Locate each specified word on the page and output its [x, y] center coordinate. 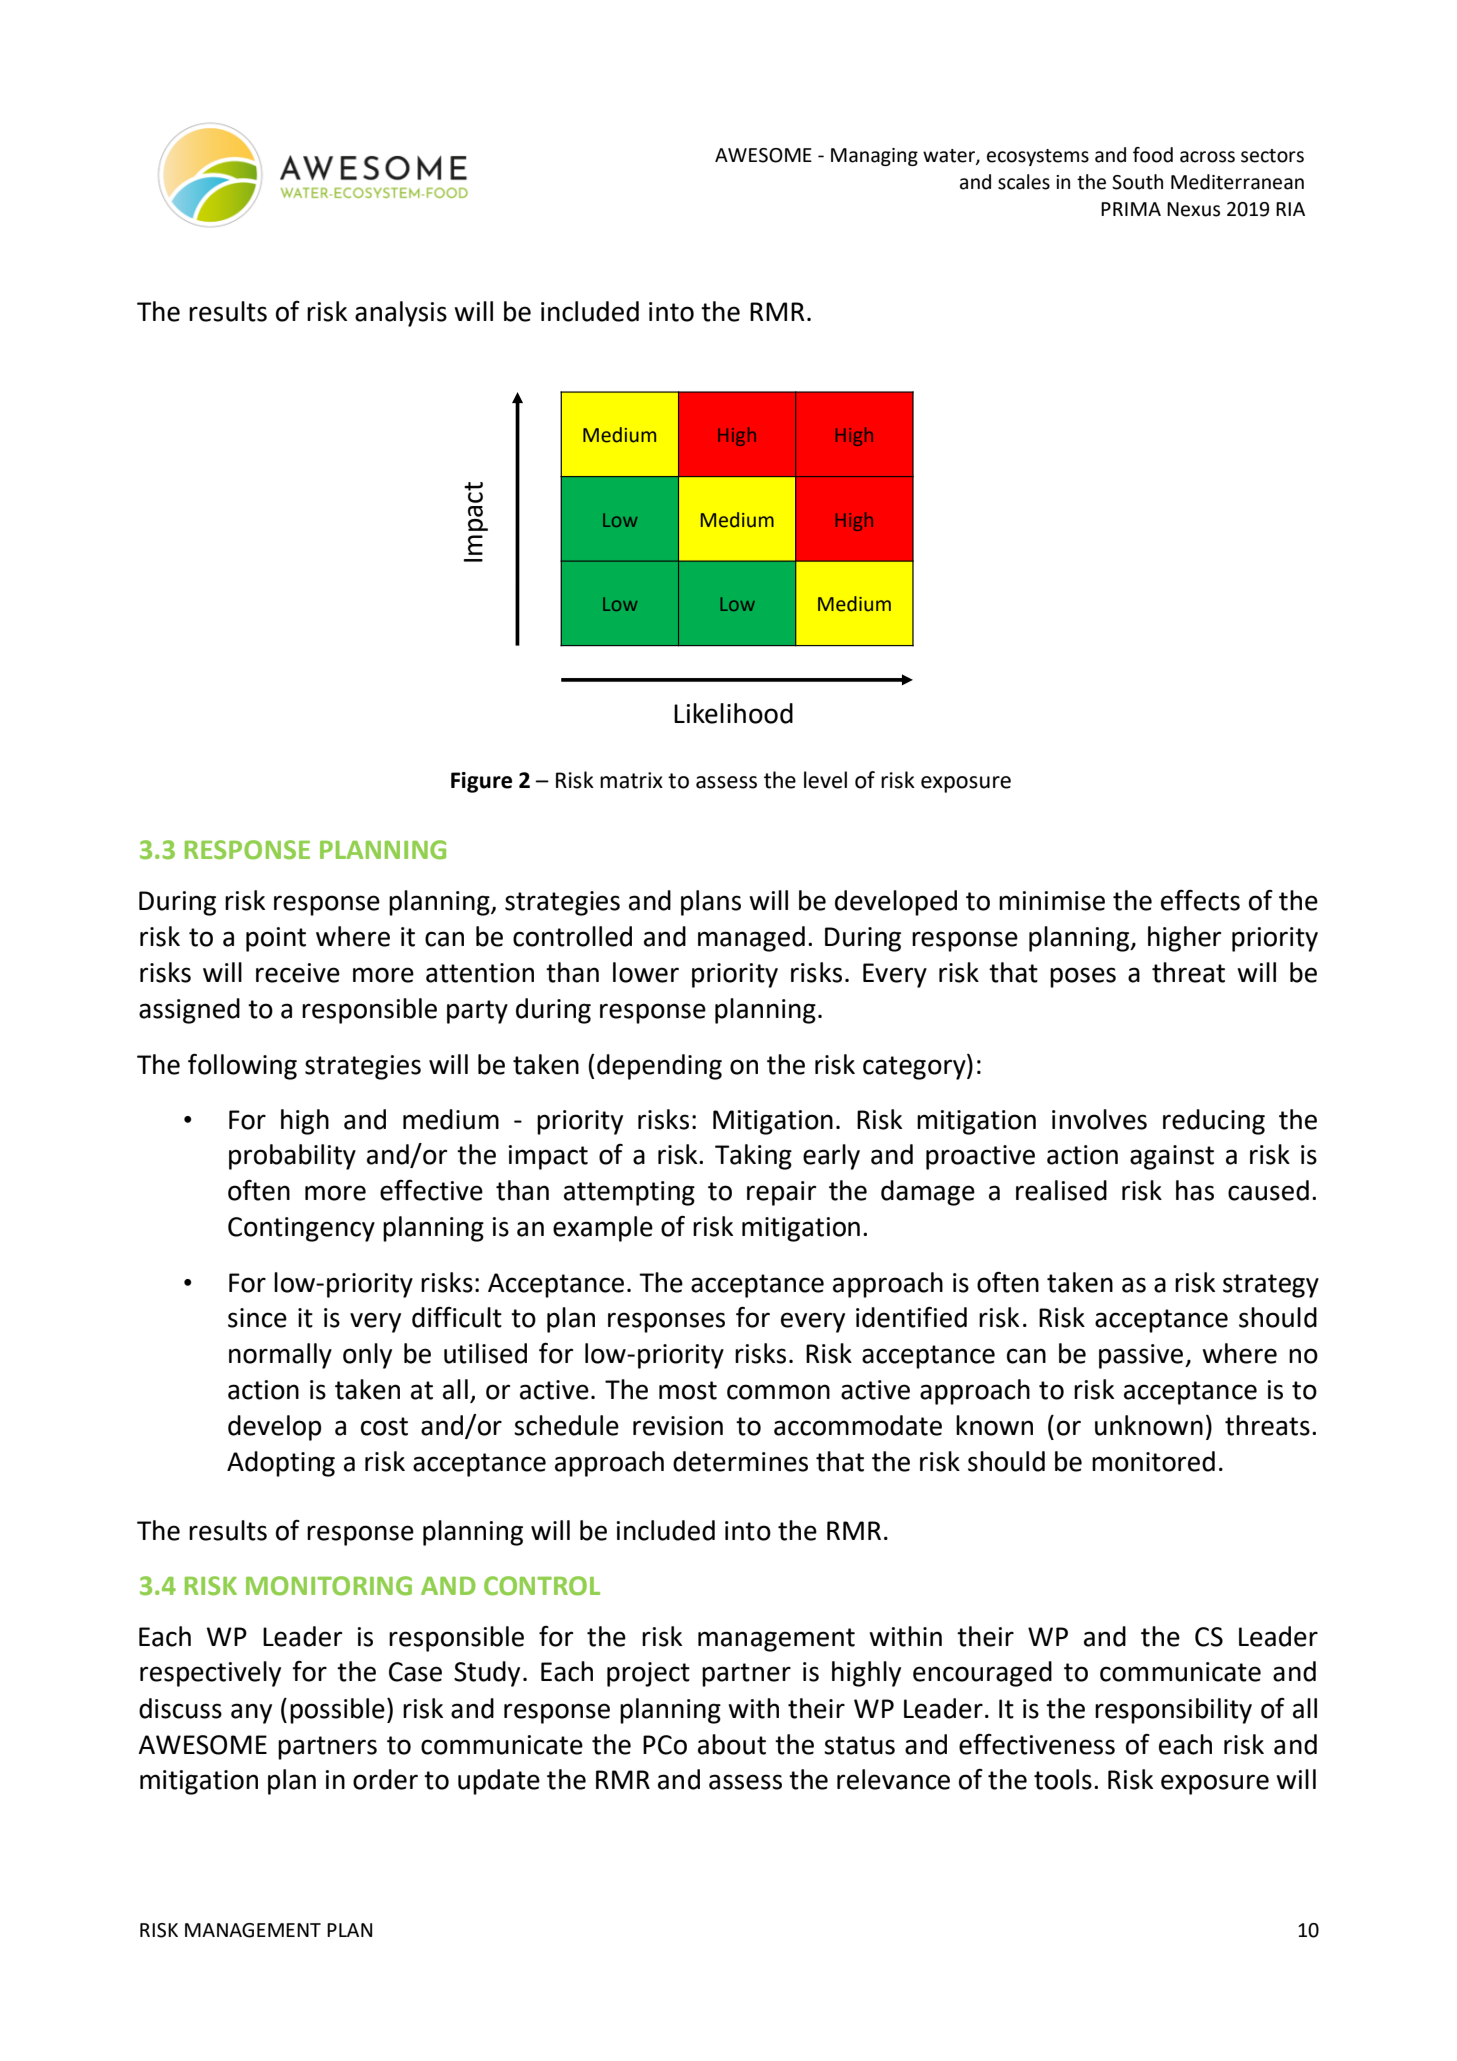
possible [337, 1711]
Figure [481, 782]
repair [781, 1193]
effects [1200, 900]
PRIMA [1131, 209]
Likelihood [733, 713]
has [1195, 1190]
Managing [874, 157]
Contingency [301, 1229]
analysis [401, 314]
